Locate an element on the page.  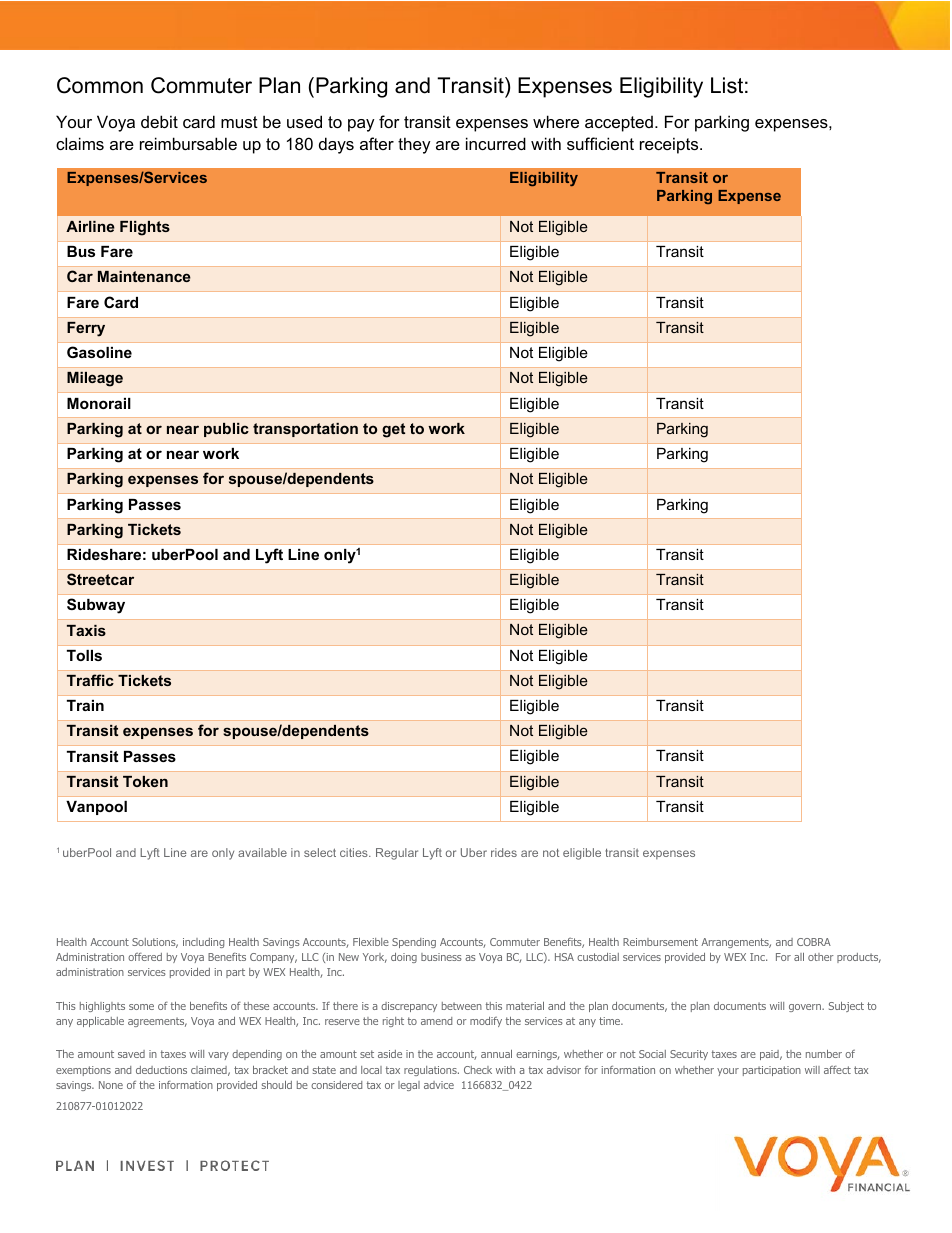
incurred is located at coordinates (496, 143).
